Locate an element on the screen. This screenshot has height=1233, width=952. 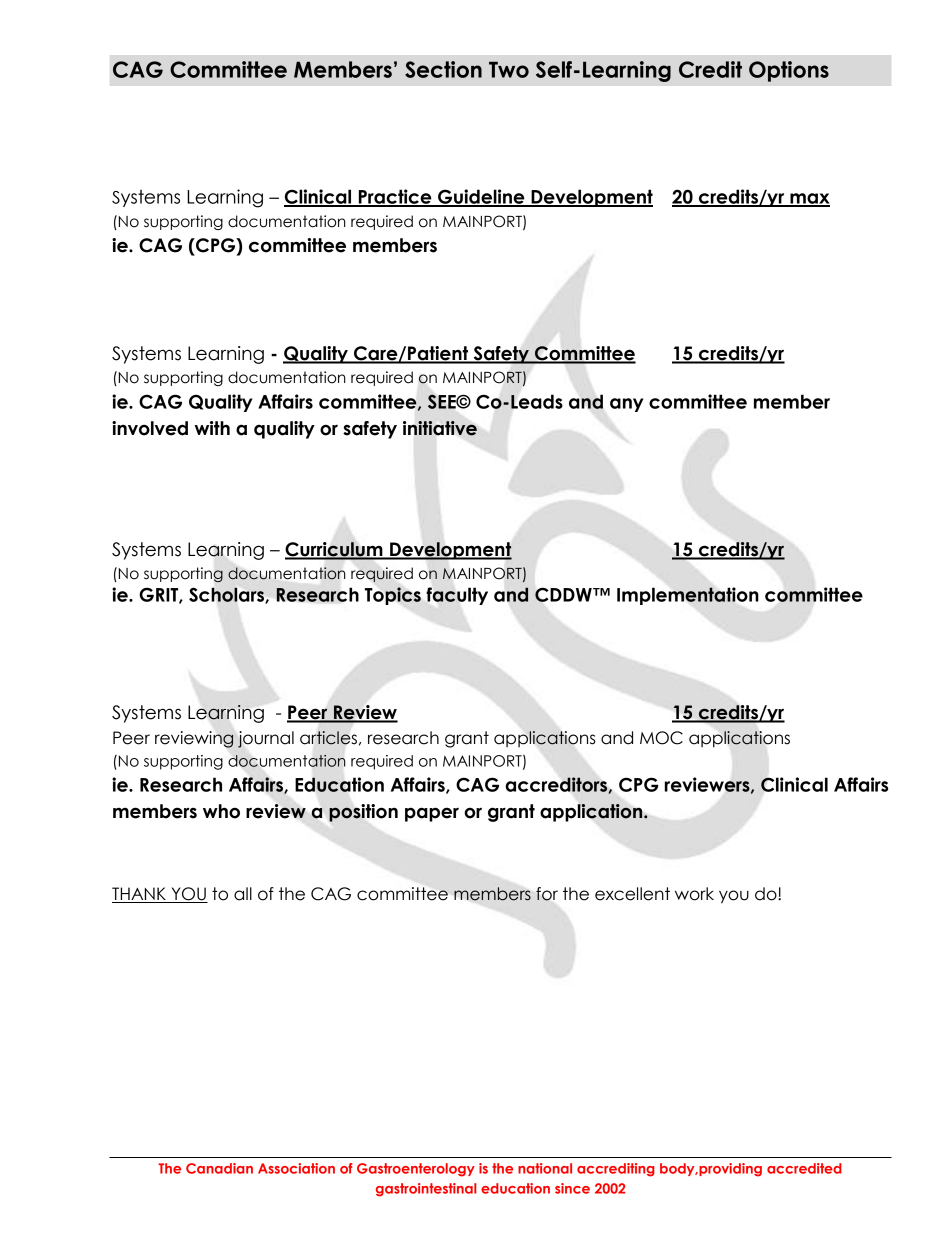
Section is located at coordinates (443, 69).
